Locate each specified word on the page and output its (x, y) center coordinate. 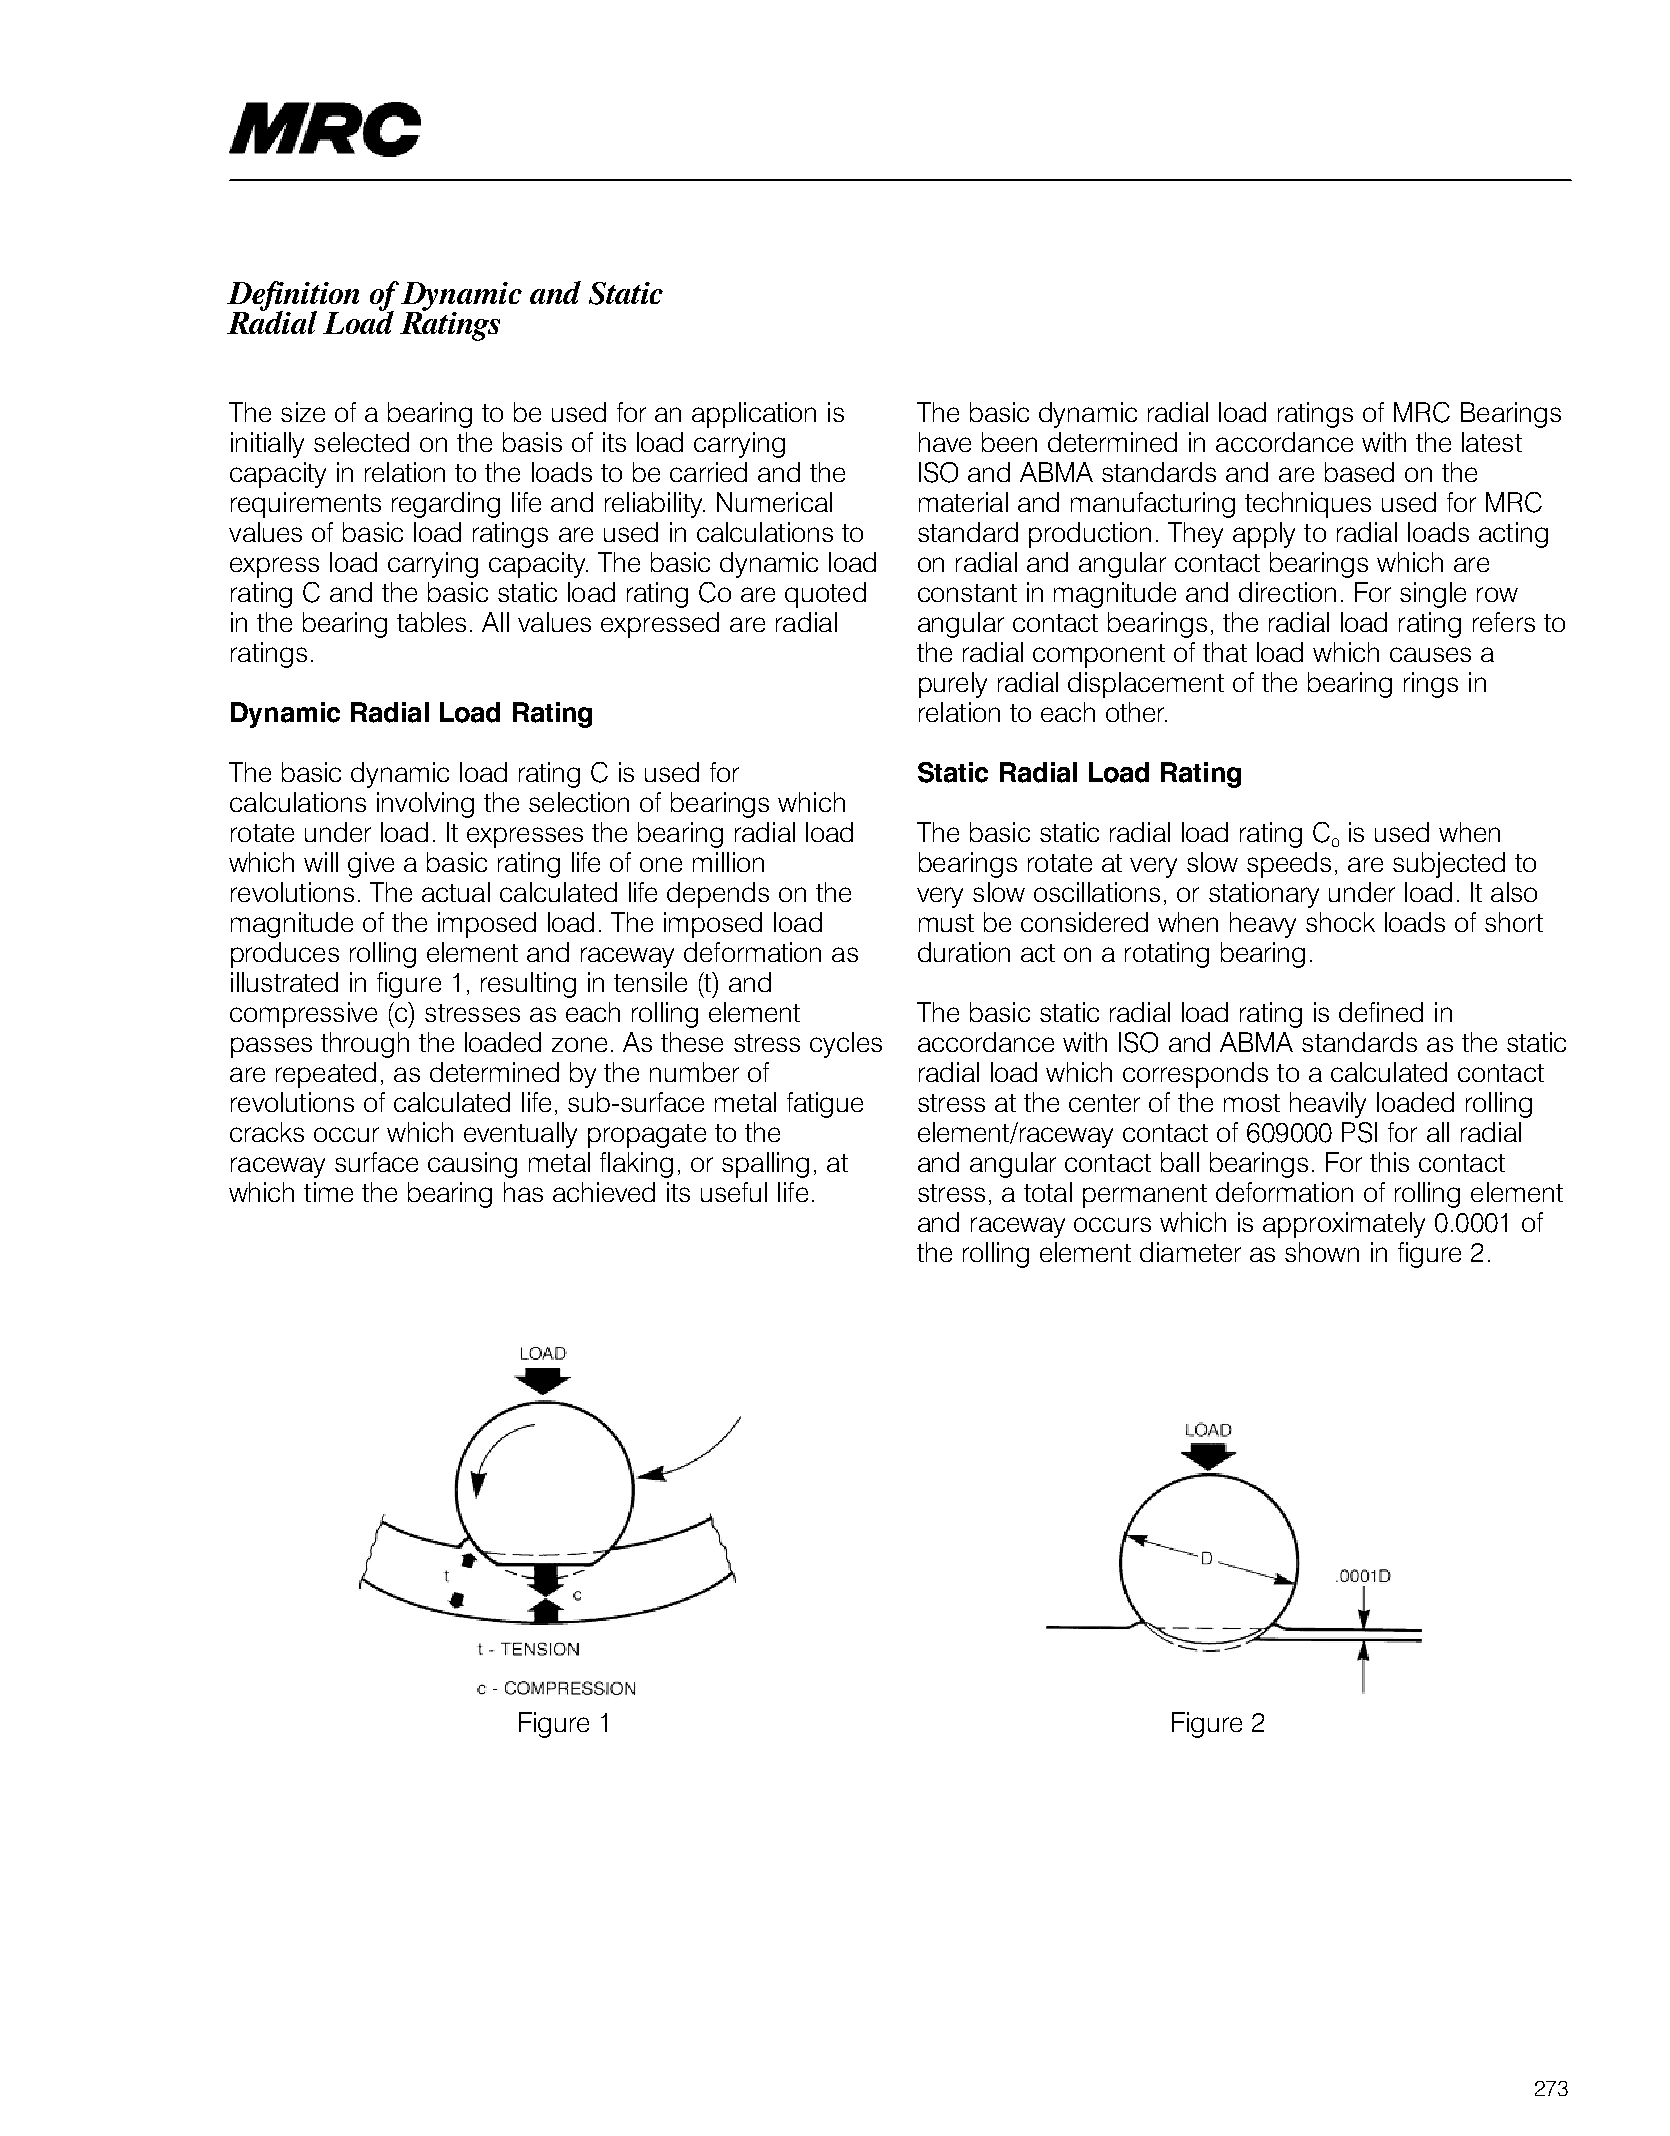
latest (1492, 442)
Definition (293, 297)
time (328, 1192)
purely (953, 685)
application (754, 415)
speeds (1289, 865)
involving (425, 805)
